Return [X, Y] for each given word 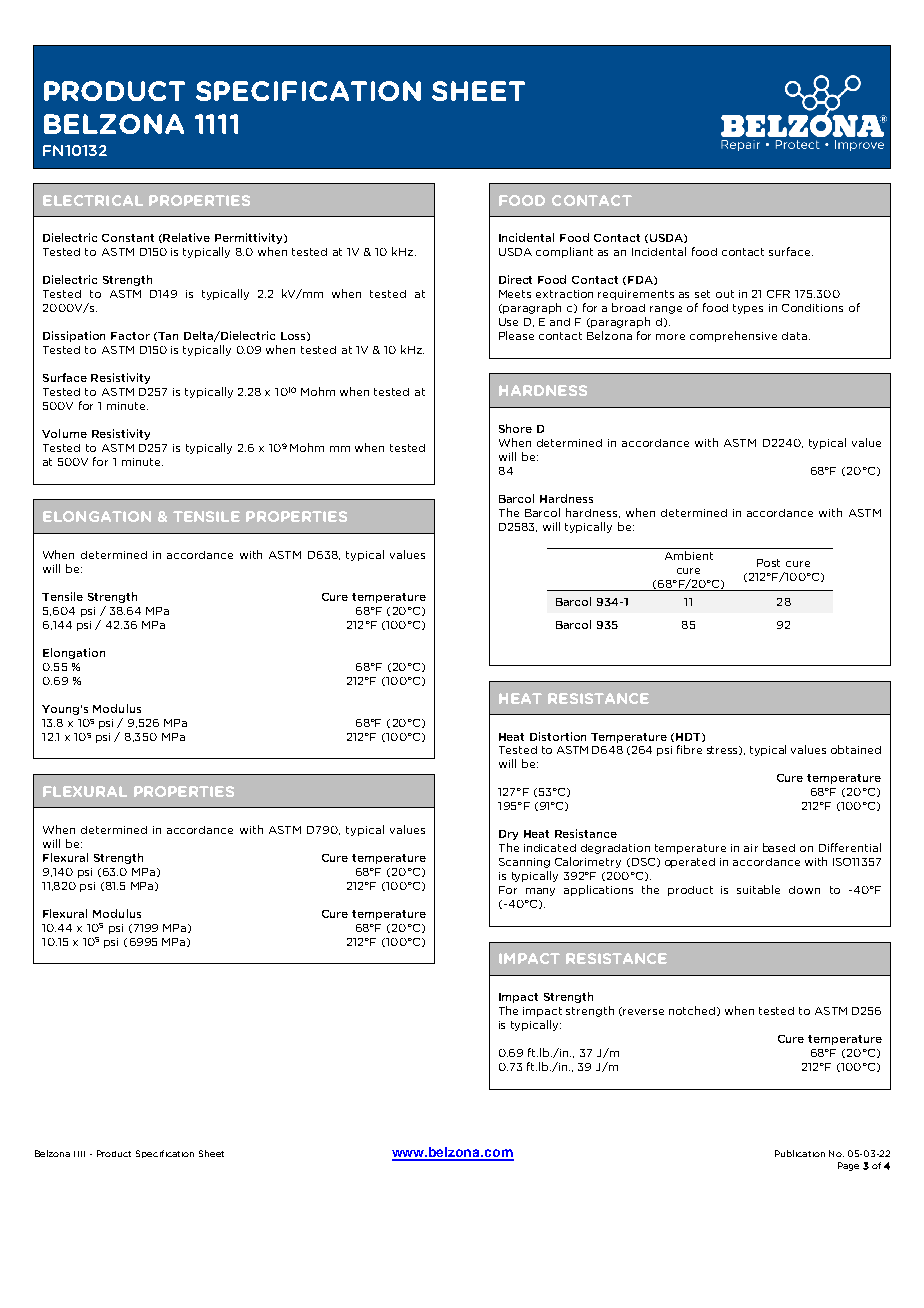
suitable [758, 889]
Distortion [558, 736]
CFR [778, 294]
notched [693, 1011]
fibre [689, 749]
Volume [64, 433]
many [540, 892]
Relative [186, 237]
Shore [515, 428]
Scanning [524, 863]
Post [768, 563]
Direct [515, 279]
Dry [508, 835]
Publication [800, 1153]
